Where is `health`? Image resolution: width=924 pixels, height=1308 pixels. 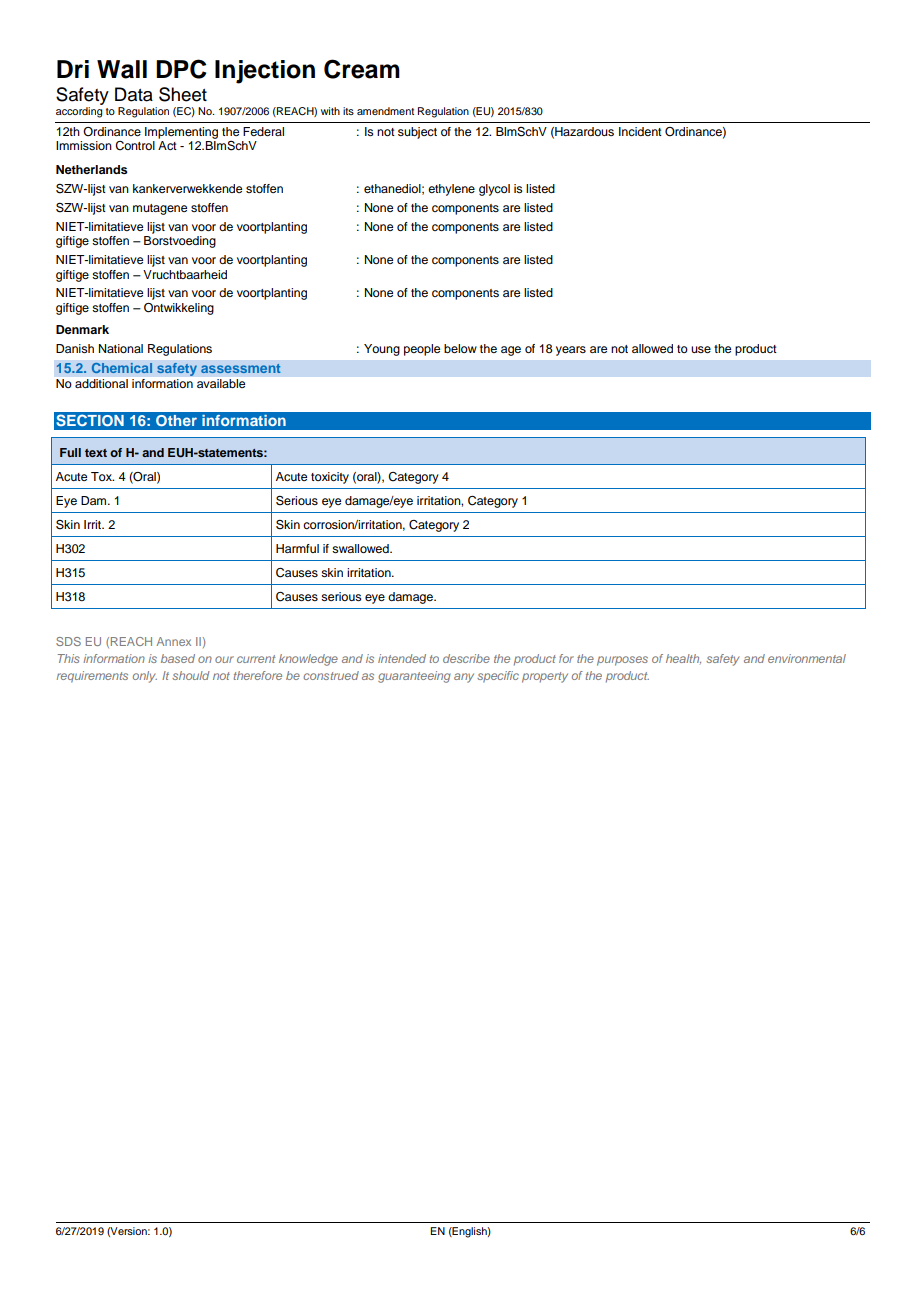
health is located at coordinates (683, 659).
